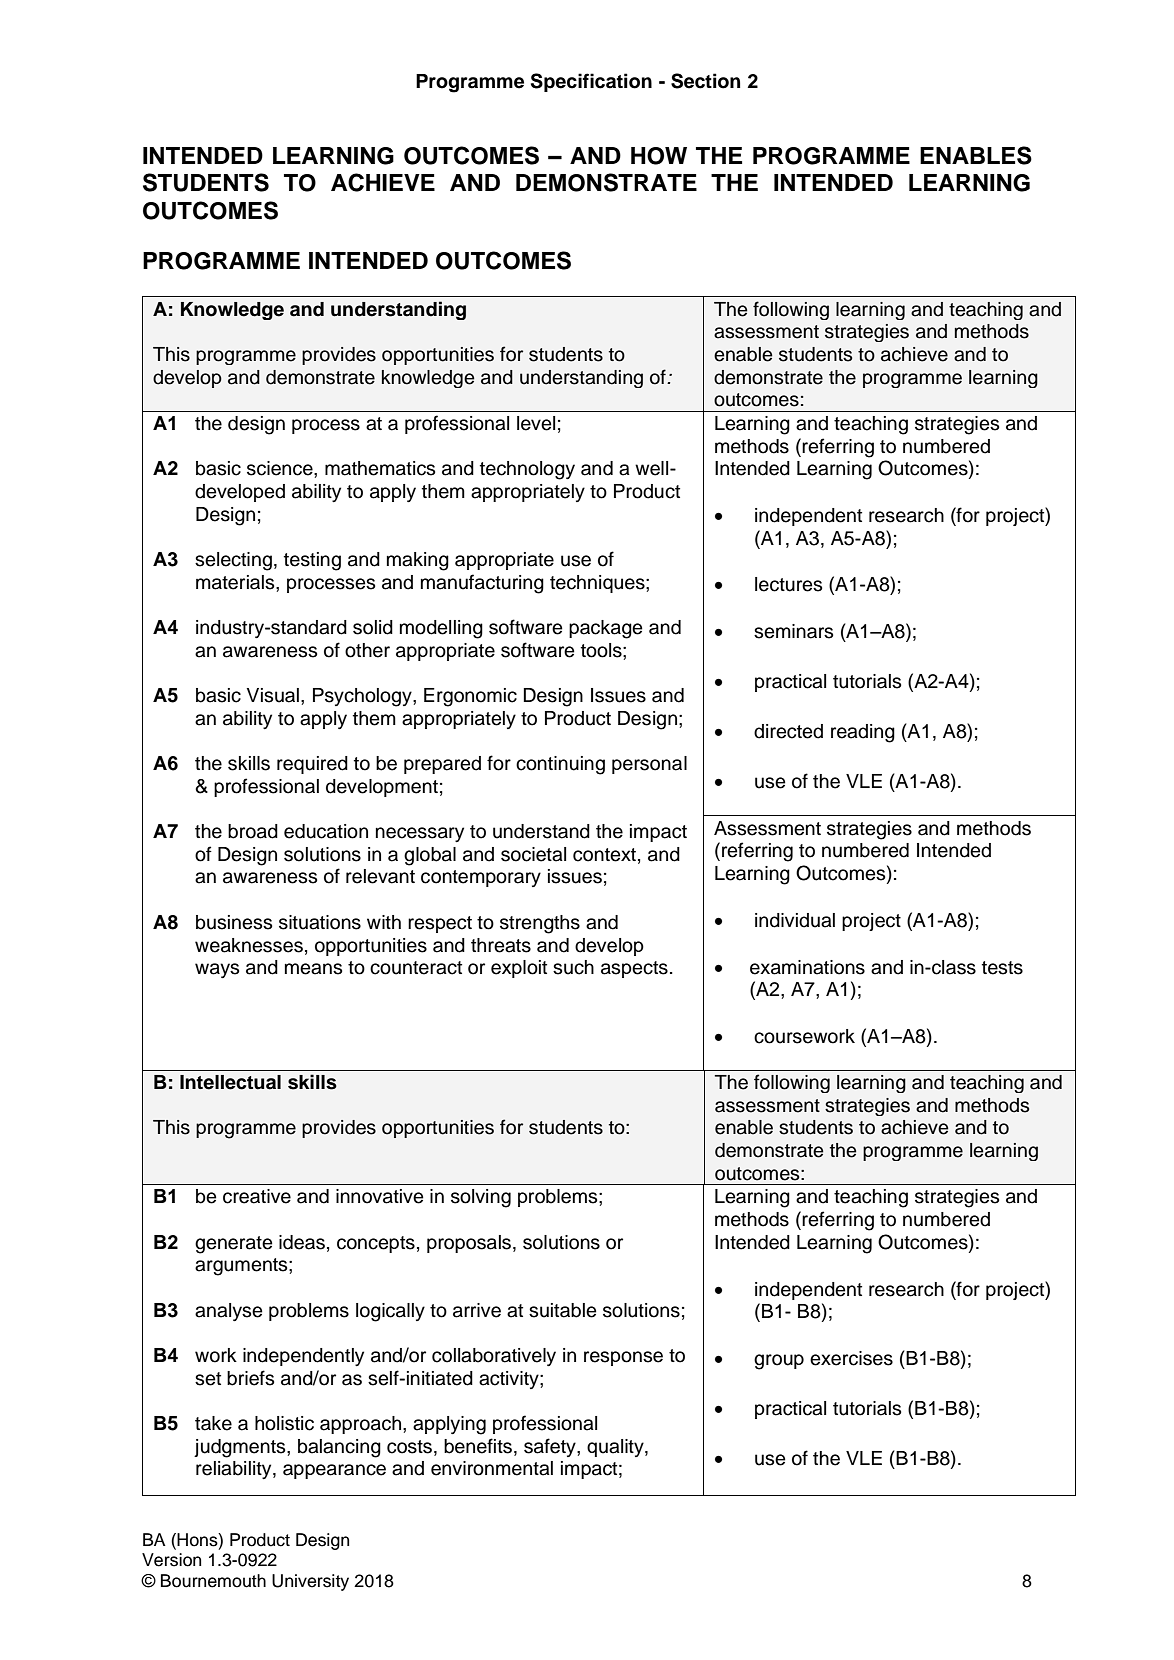  I want to click on exercises, so click(851, 1358).
